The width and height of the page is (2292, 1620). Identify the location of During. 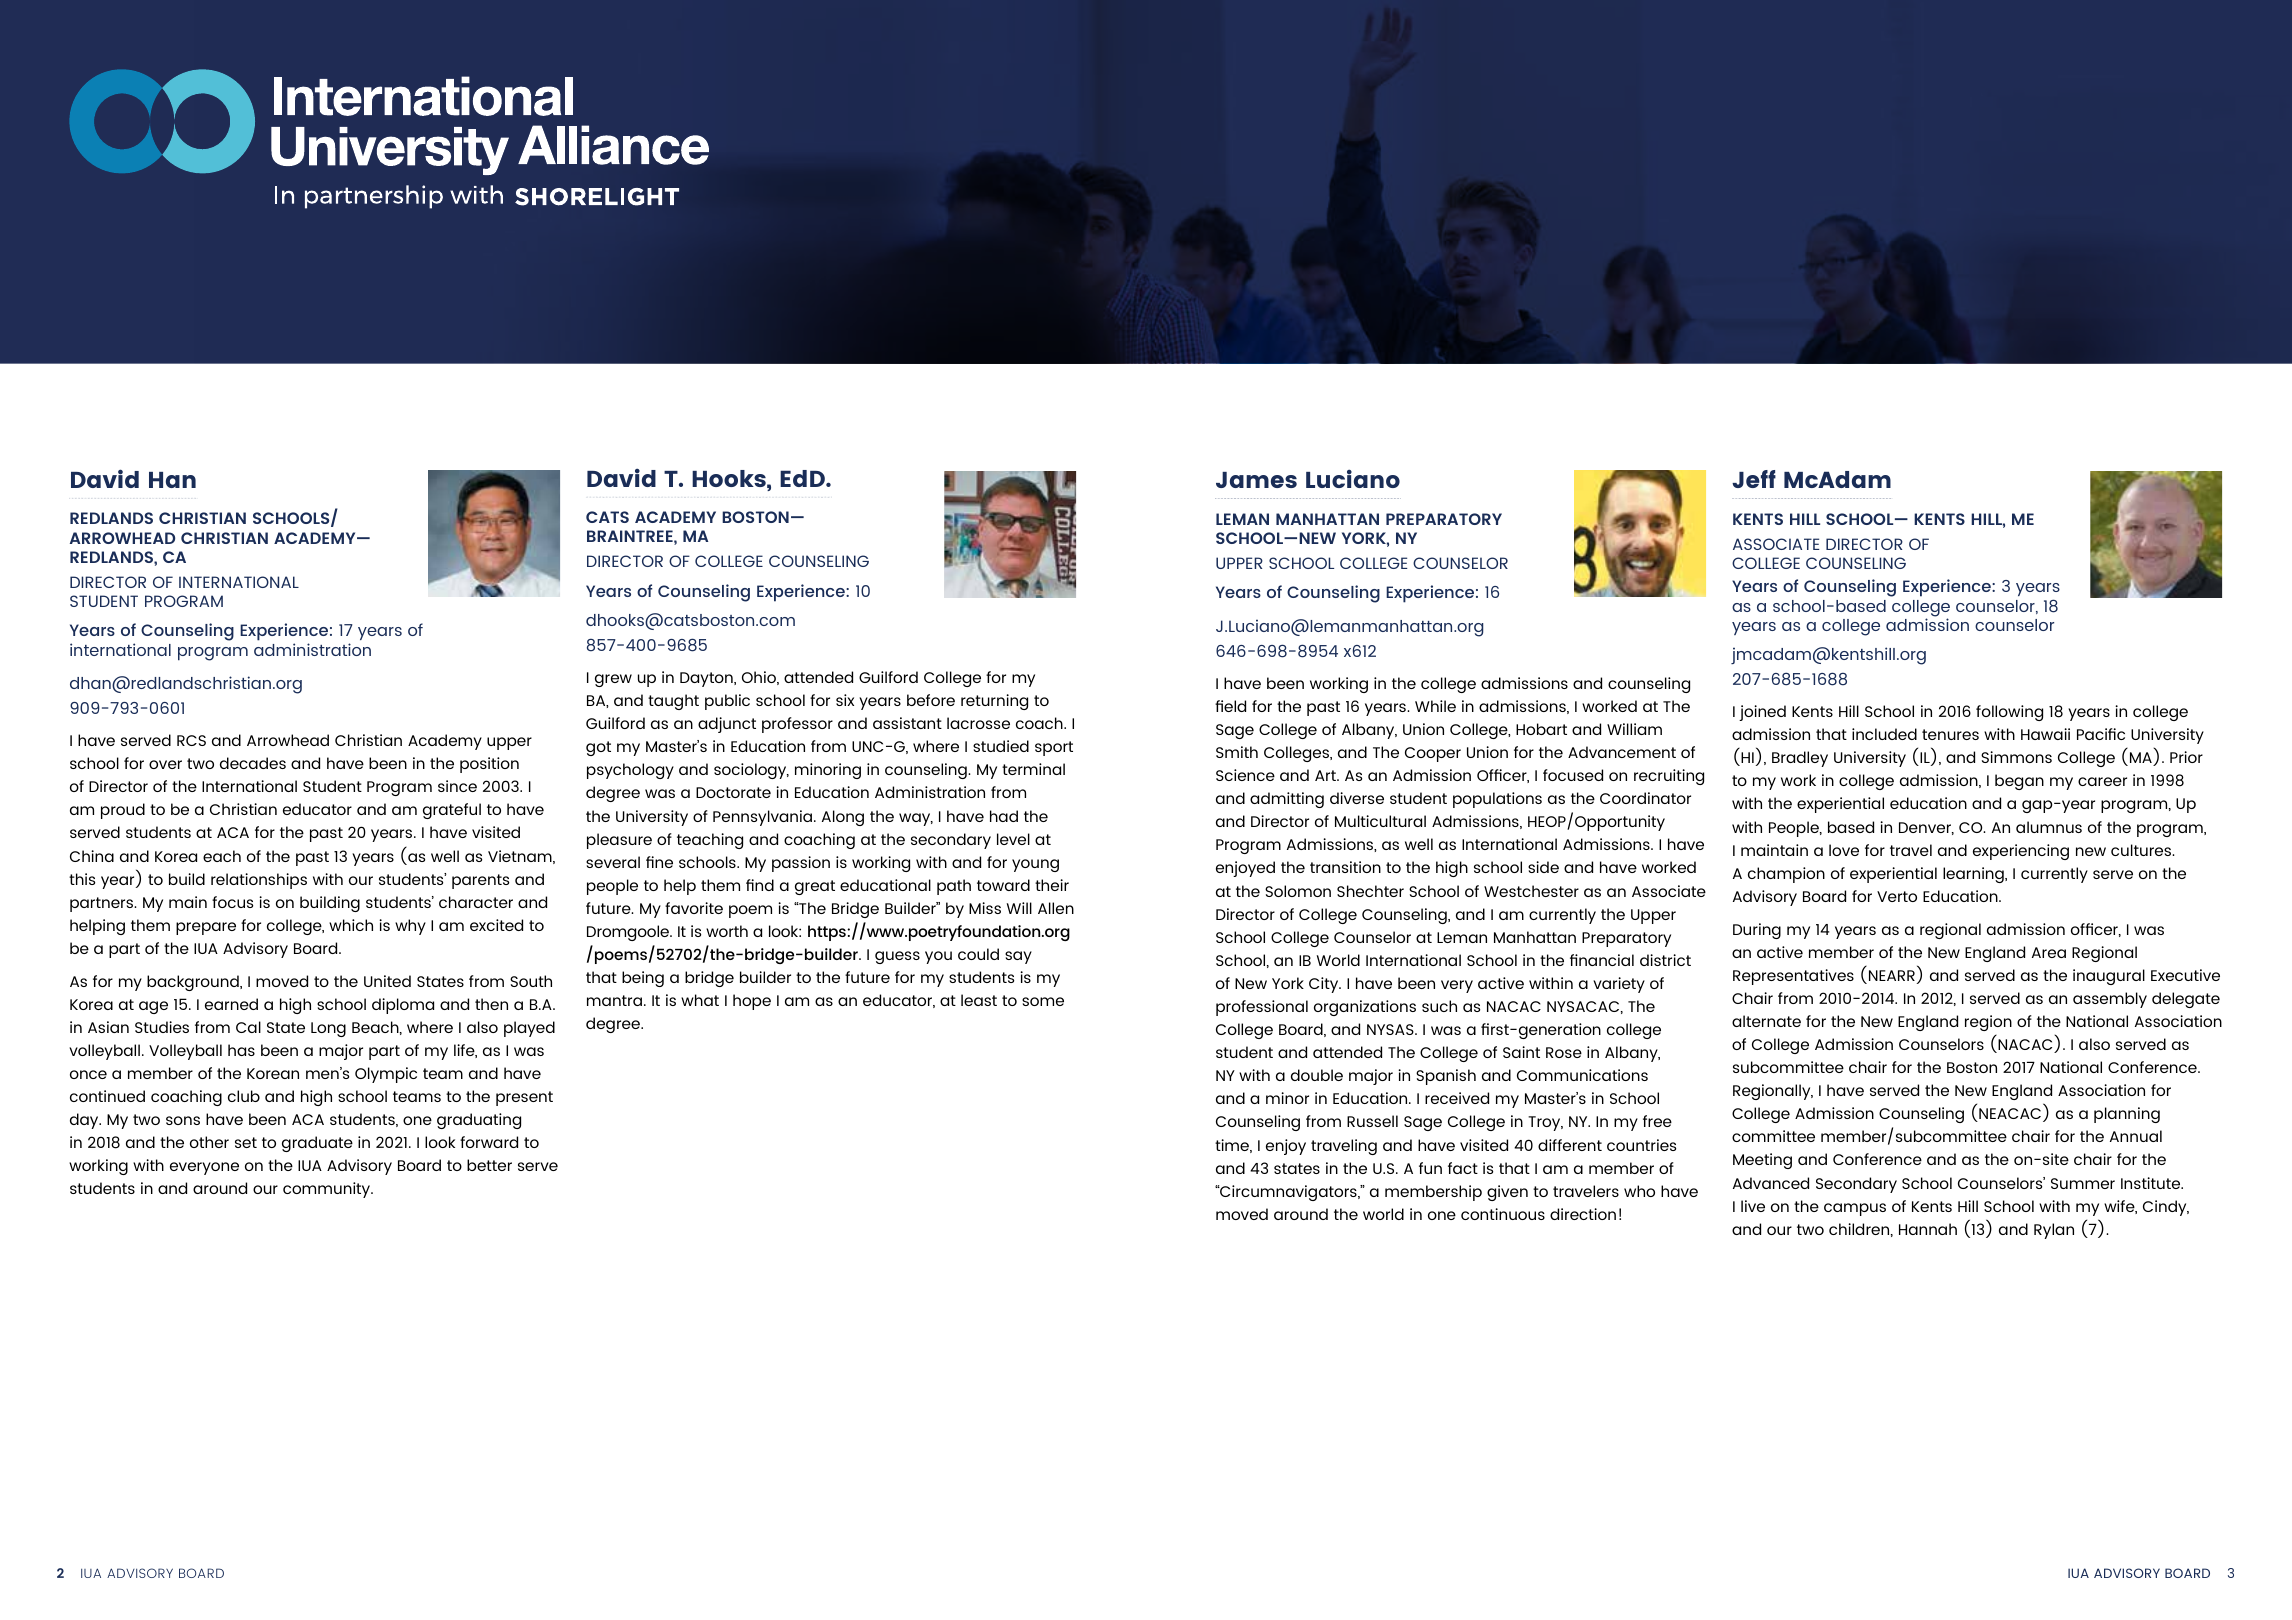
(1757, 931).
